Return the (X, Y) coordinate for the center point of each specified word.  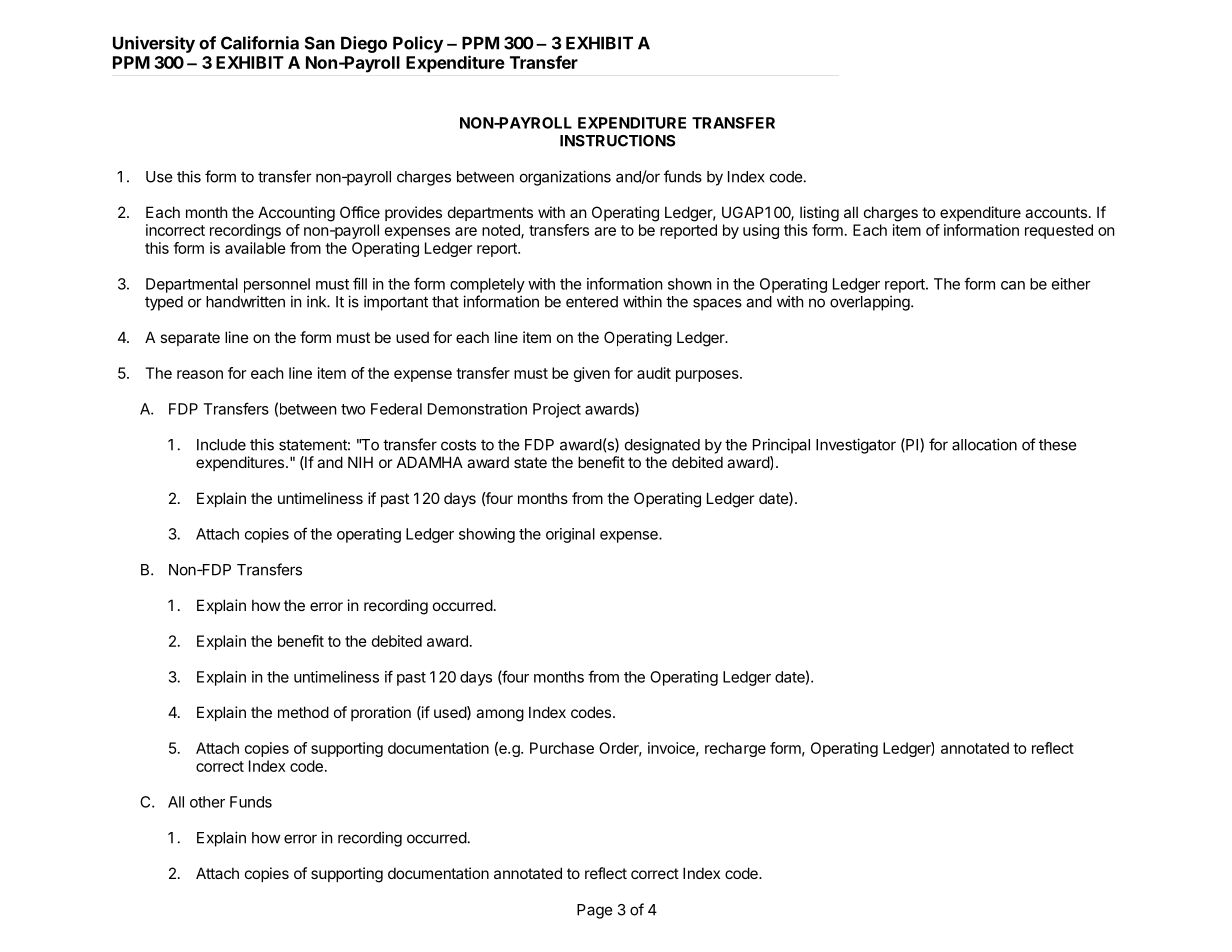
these (1058, 445)
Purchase (562, 748)
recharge (735, 749)
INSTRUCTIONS (617, 141)
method (303, 712)
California (260, 43)
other (207, 802)
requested (1059, 231)
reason (200, 374)
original (570, 535)
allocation (984, 444)
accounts (1056, 212)
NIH (360, 462)
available (255, 248)
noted (502, 231)
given (592, 374)
